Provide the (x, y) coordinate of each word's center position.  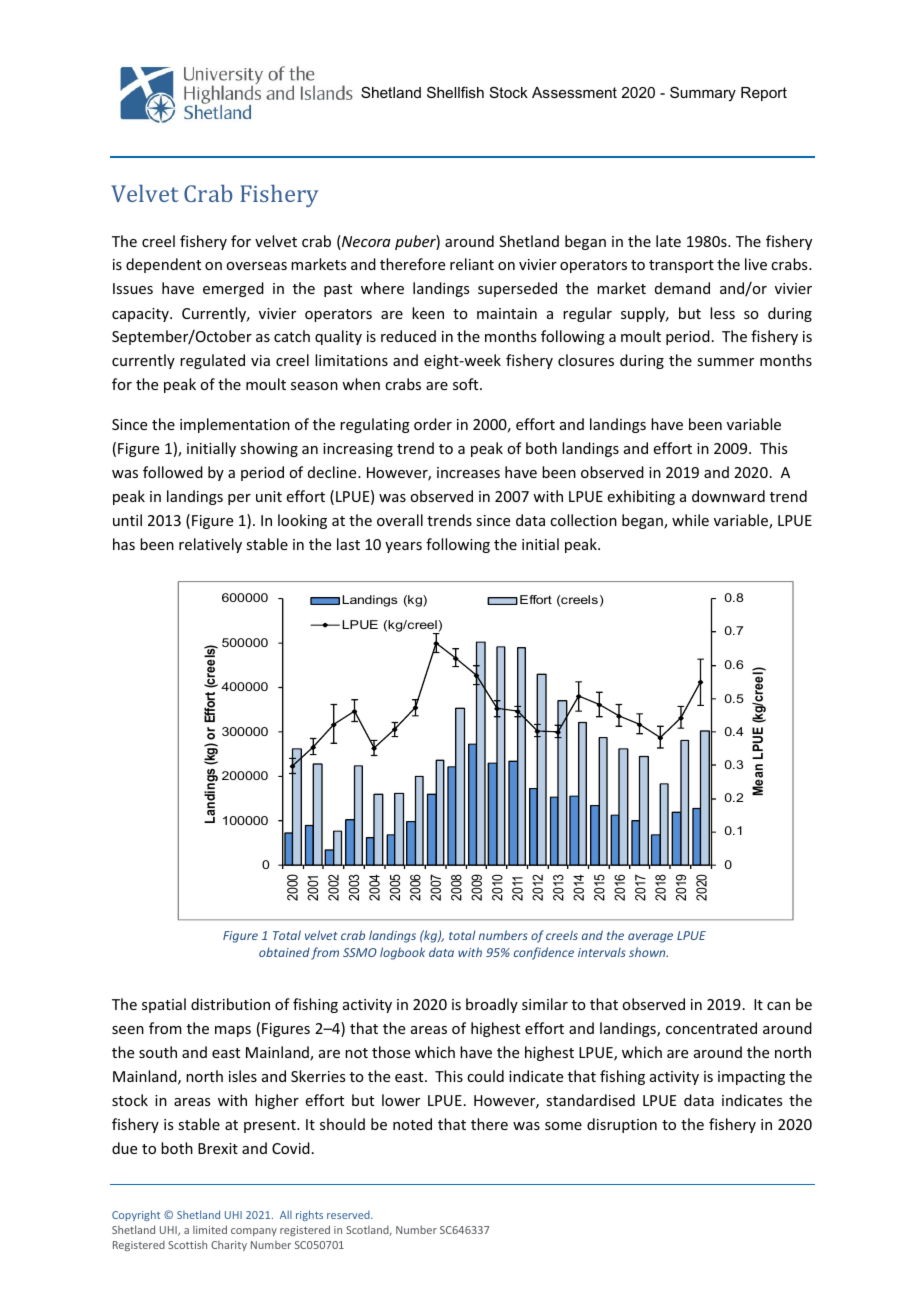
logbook (402, 953)
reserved (349, 1215)
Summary (703, 93)
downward (728, 496)
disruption (622, 1125)
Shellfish (455, 92)
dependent (163, 265)
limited (210, 1229)
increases (468, 472)
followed (173, 472)
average (650, 938)
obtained (284, 952)
